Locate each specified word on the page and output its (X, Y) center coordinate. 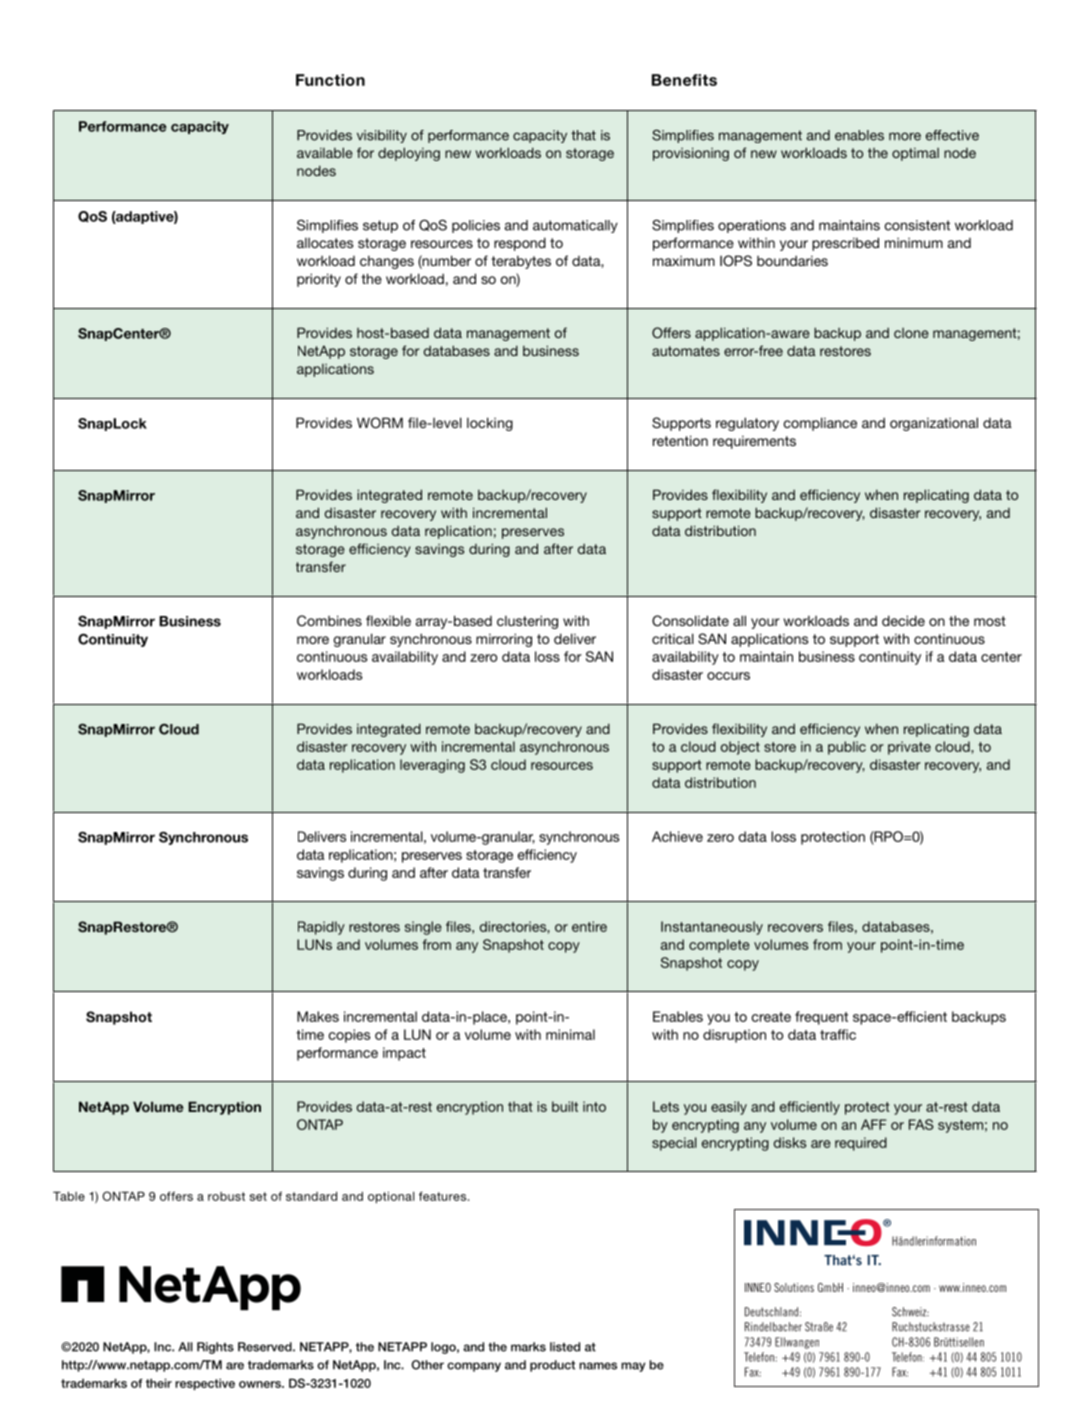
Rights (215, 1348)
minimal (570, 1034)
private (909, 748)
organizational (934, 424)
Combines (329, 621)
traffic (838, 1034)
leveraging (432, 766)
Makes (318, 1016)
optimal (915, 154)
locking (490, 424)
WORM (380, 423)
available (325, 152)
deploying (409, 154)
